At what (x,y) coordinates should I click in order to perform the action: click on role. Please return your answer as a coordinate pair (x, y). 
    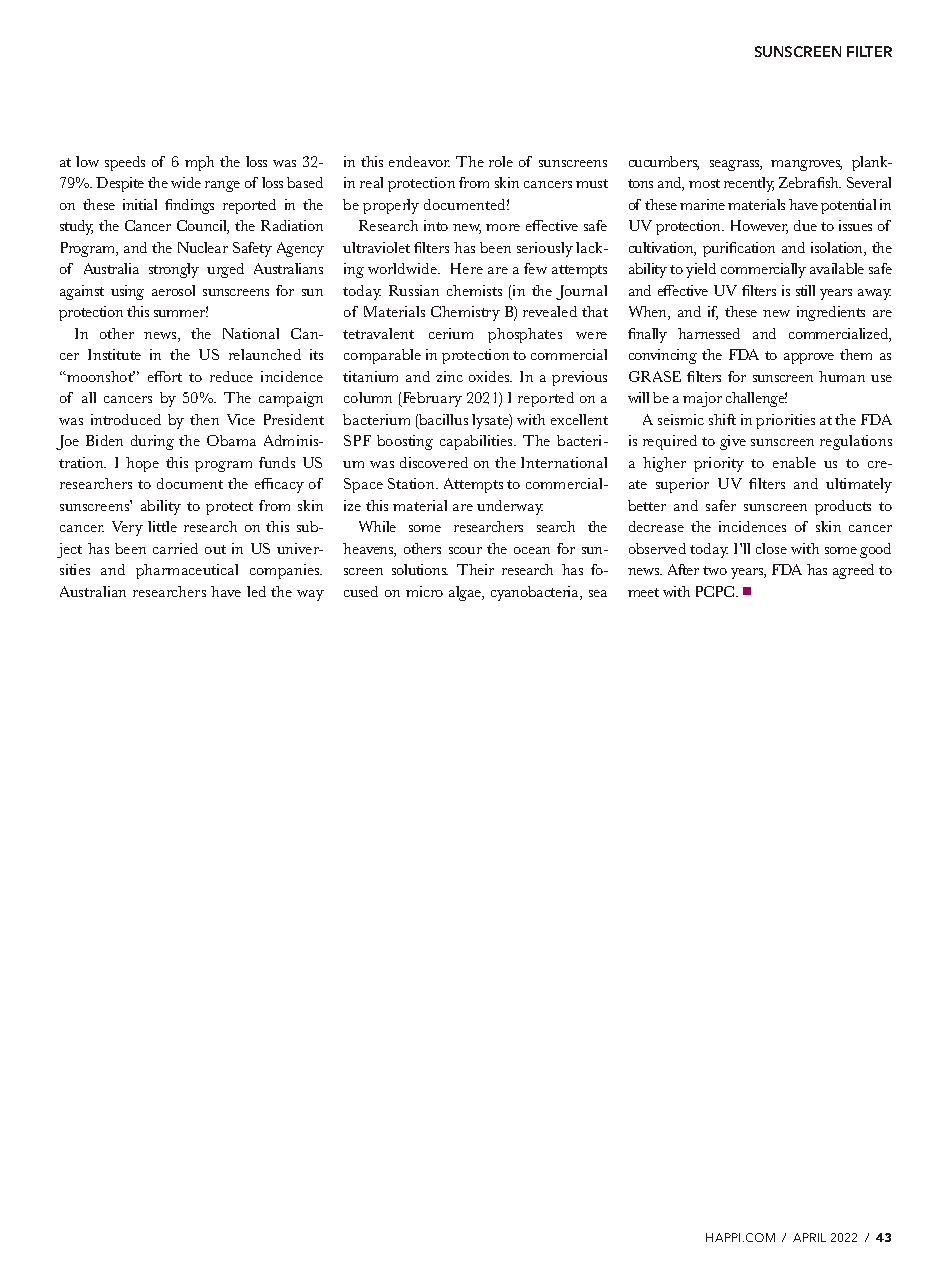
    Looking at the image, I should click on (501, 161).
